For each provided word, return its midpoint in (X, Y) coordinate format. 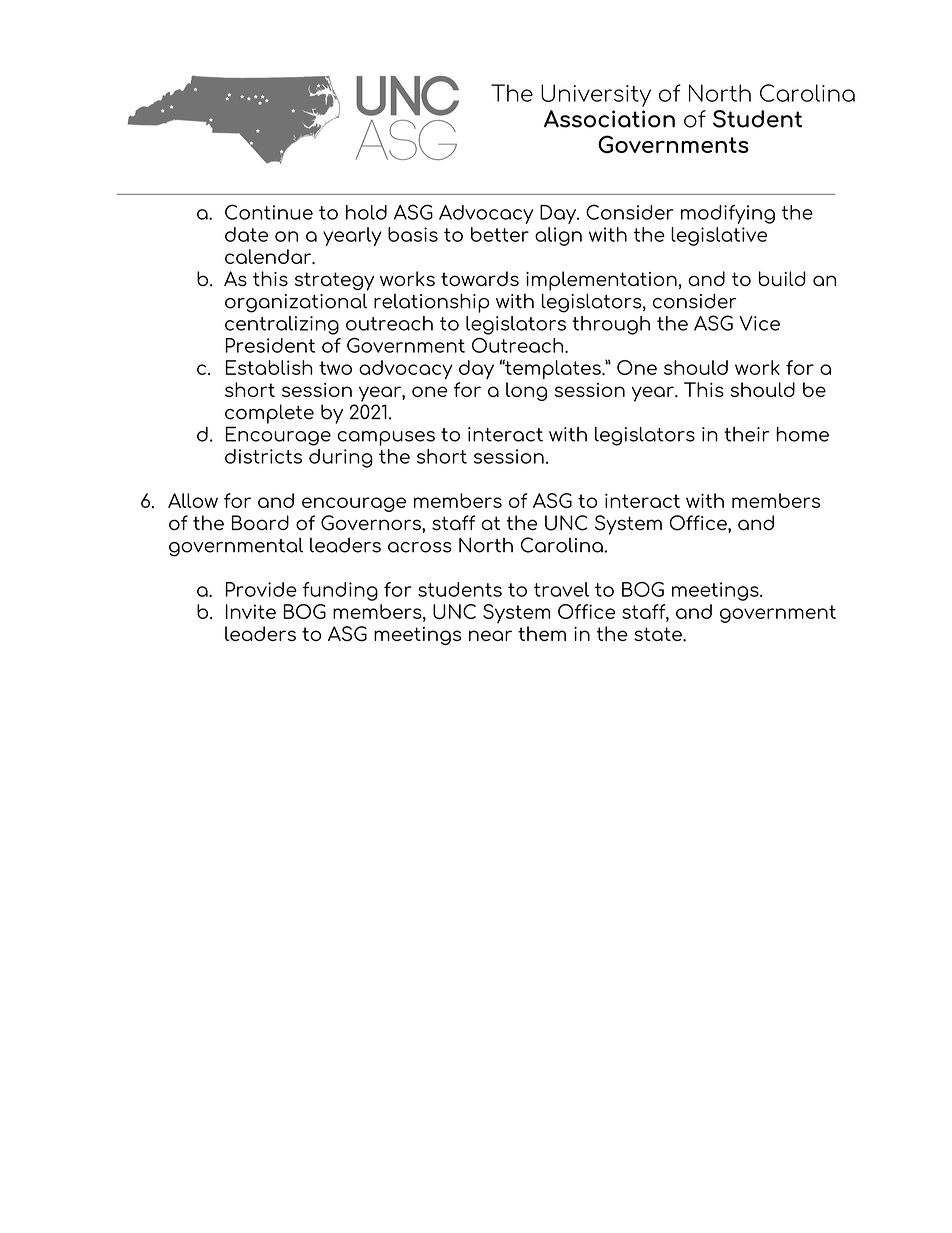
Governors (372, 523)
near (490, 635)
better (500, 234)
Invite (251, 611)
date (246, 234)
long (526, 391)
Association (609, 119)
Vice (759, 323)
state (659, 634)
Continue (269, 212)
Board (260, 523)
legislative (719, 236)
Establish (269, 367)
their (746, 434)
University (596, 95)
